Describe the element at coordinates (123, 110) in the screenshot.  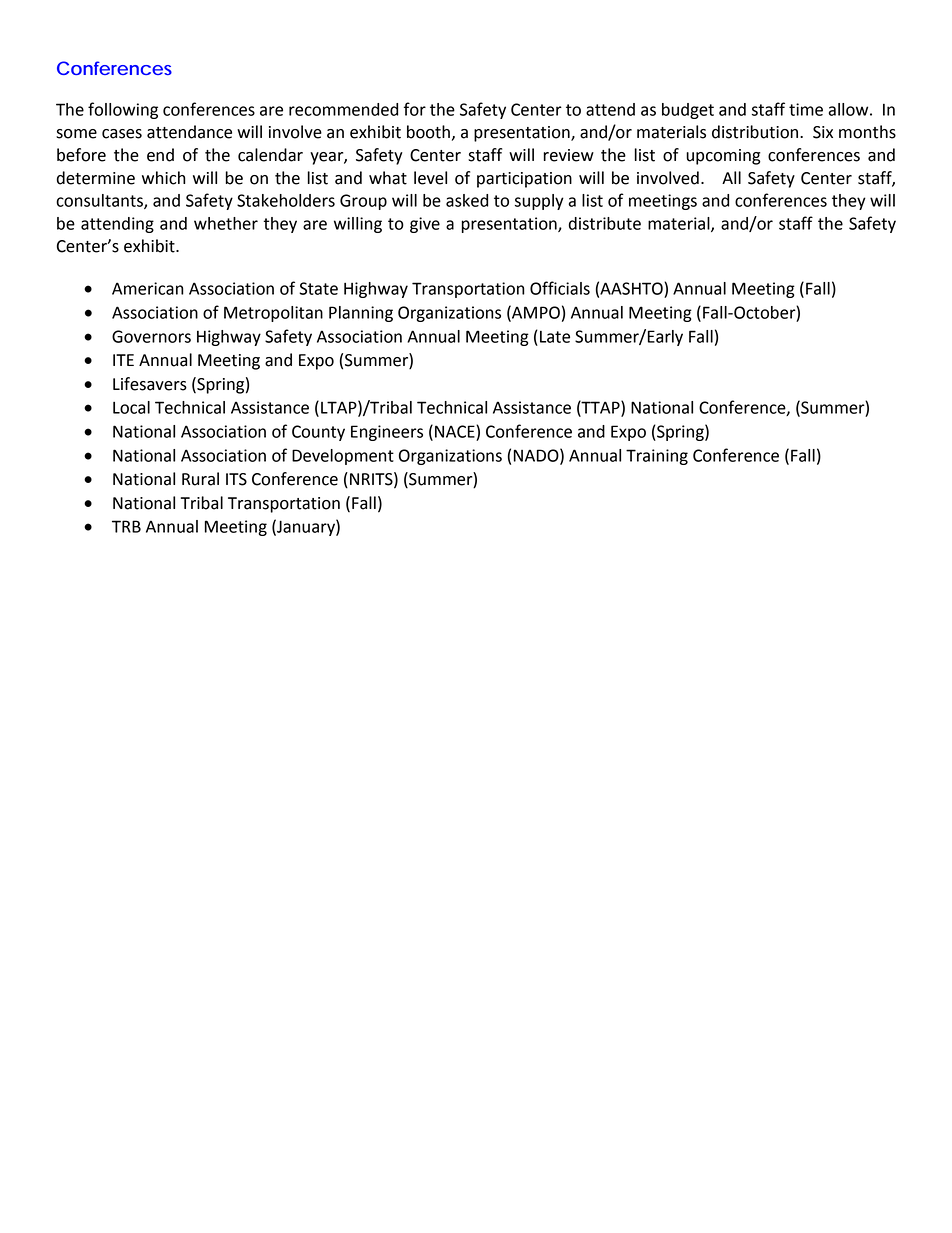
I see `following` at that location.
